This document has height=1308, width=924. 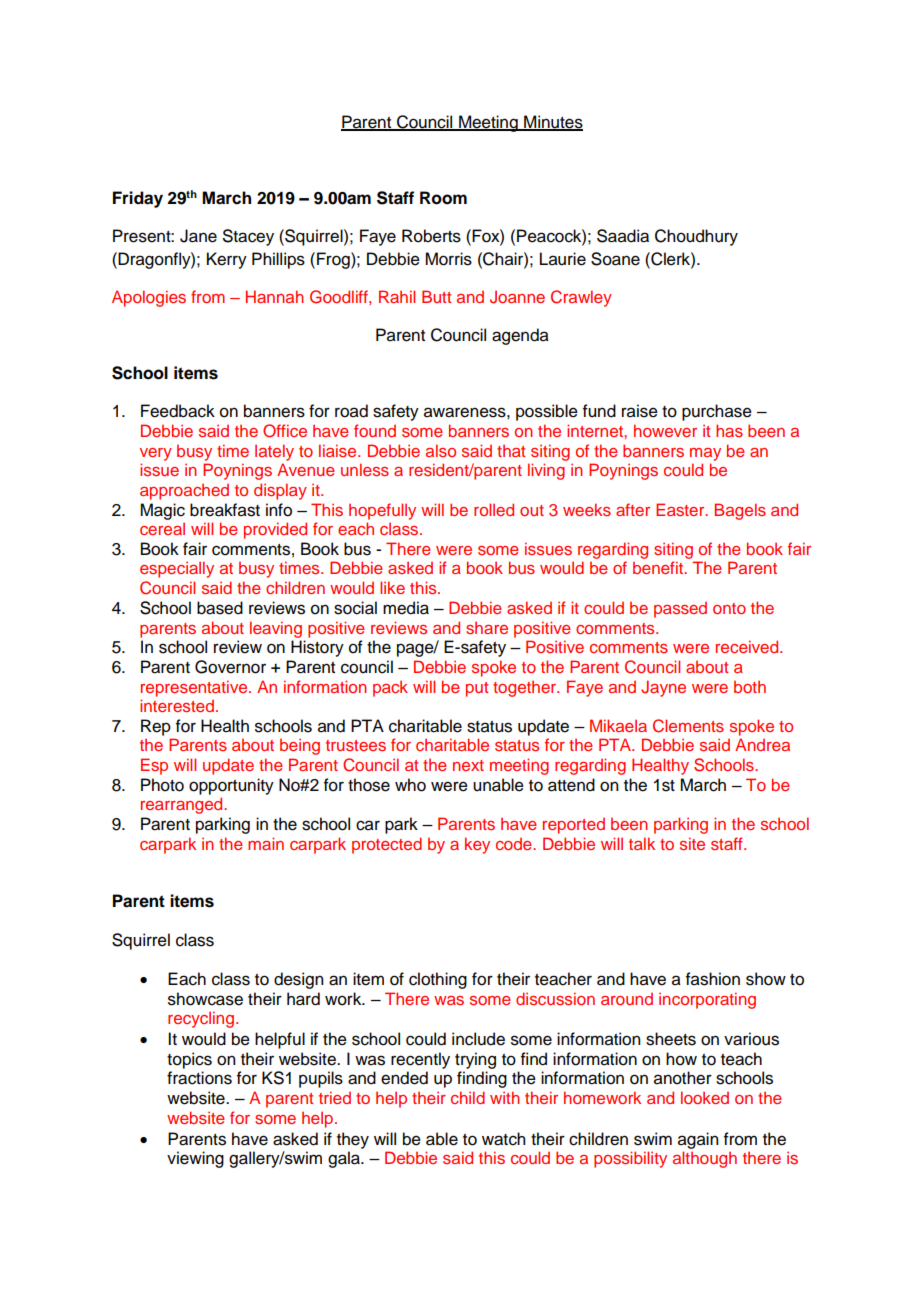 I want to click on viewing, so click(x=195, y=1159).
